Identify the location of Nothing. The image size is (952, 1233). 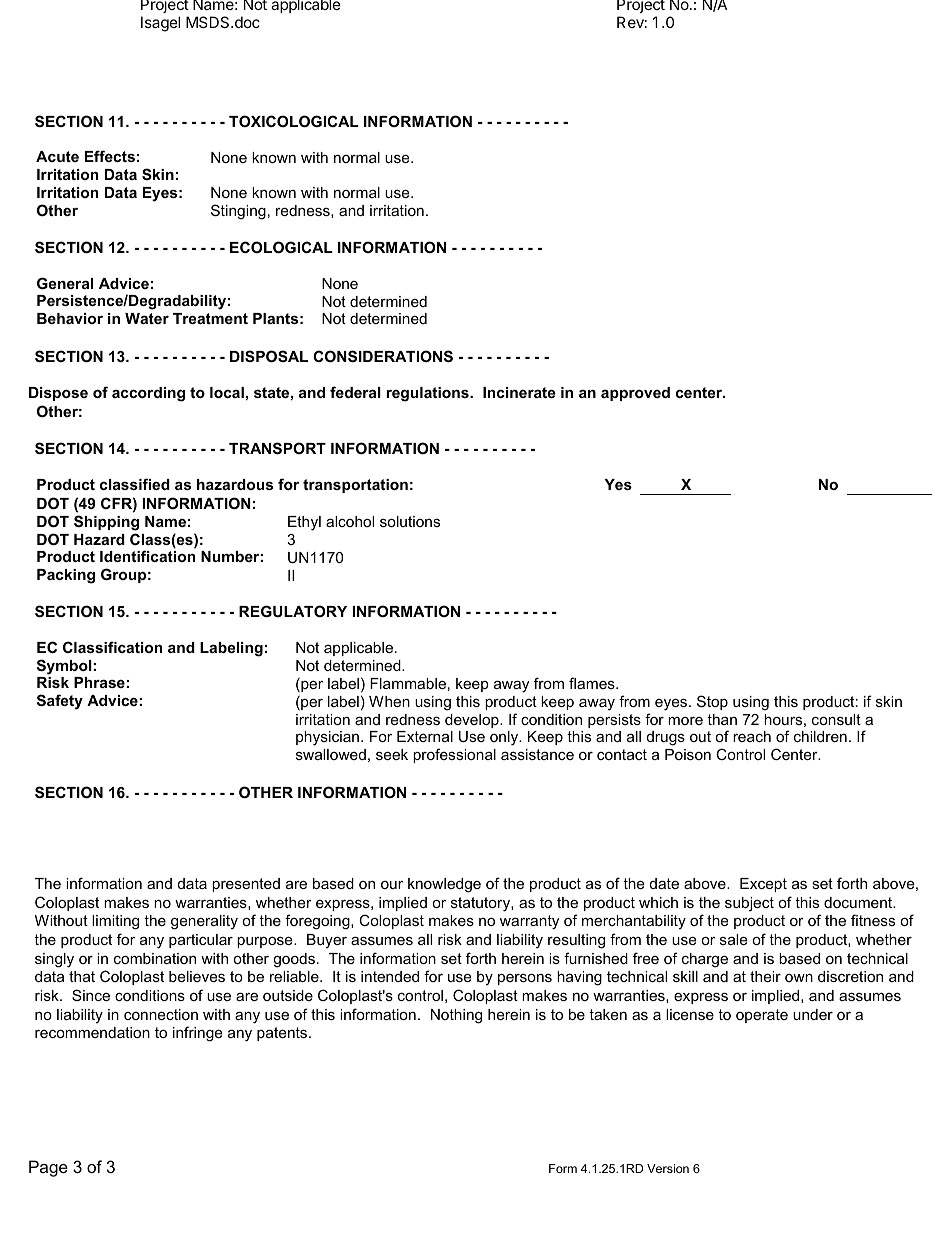
(456, 1016).
